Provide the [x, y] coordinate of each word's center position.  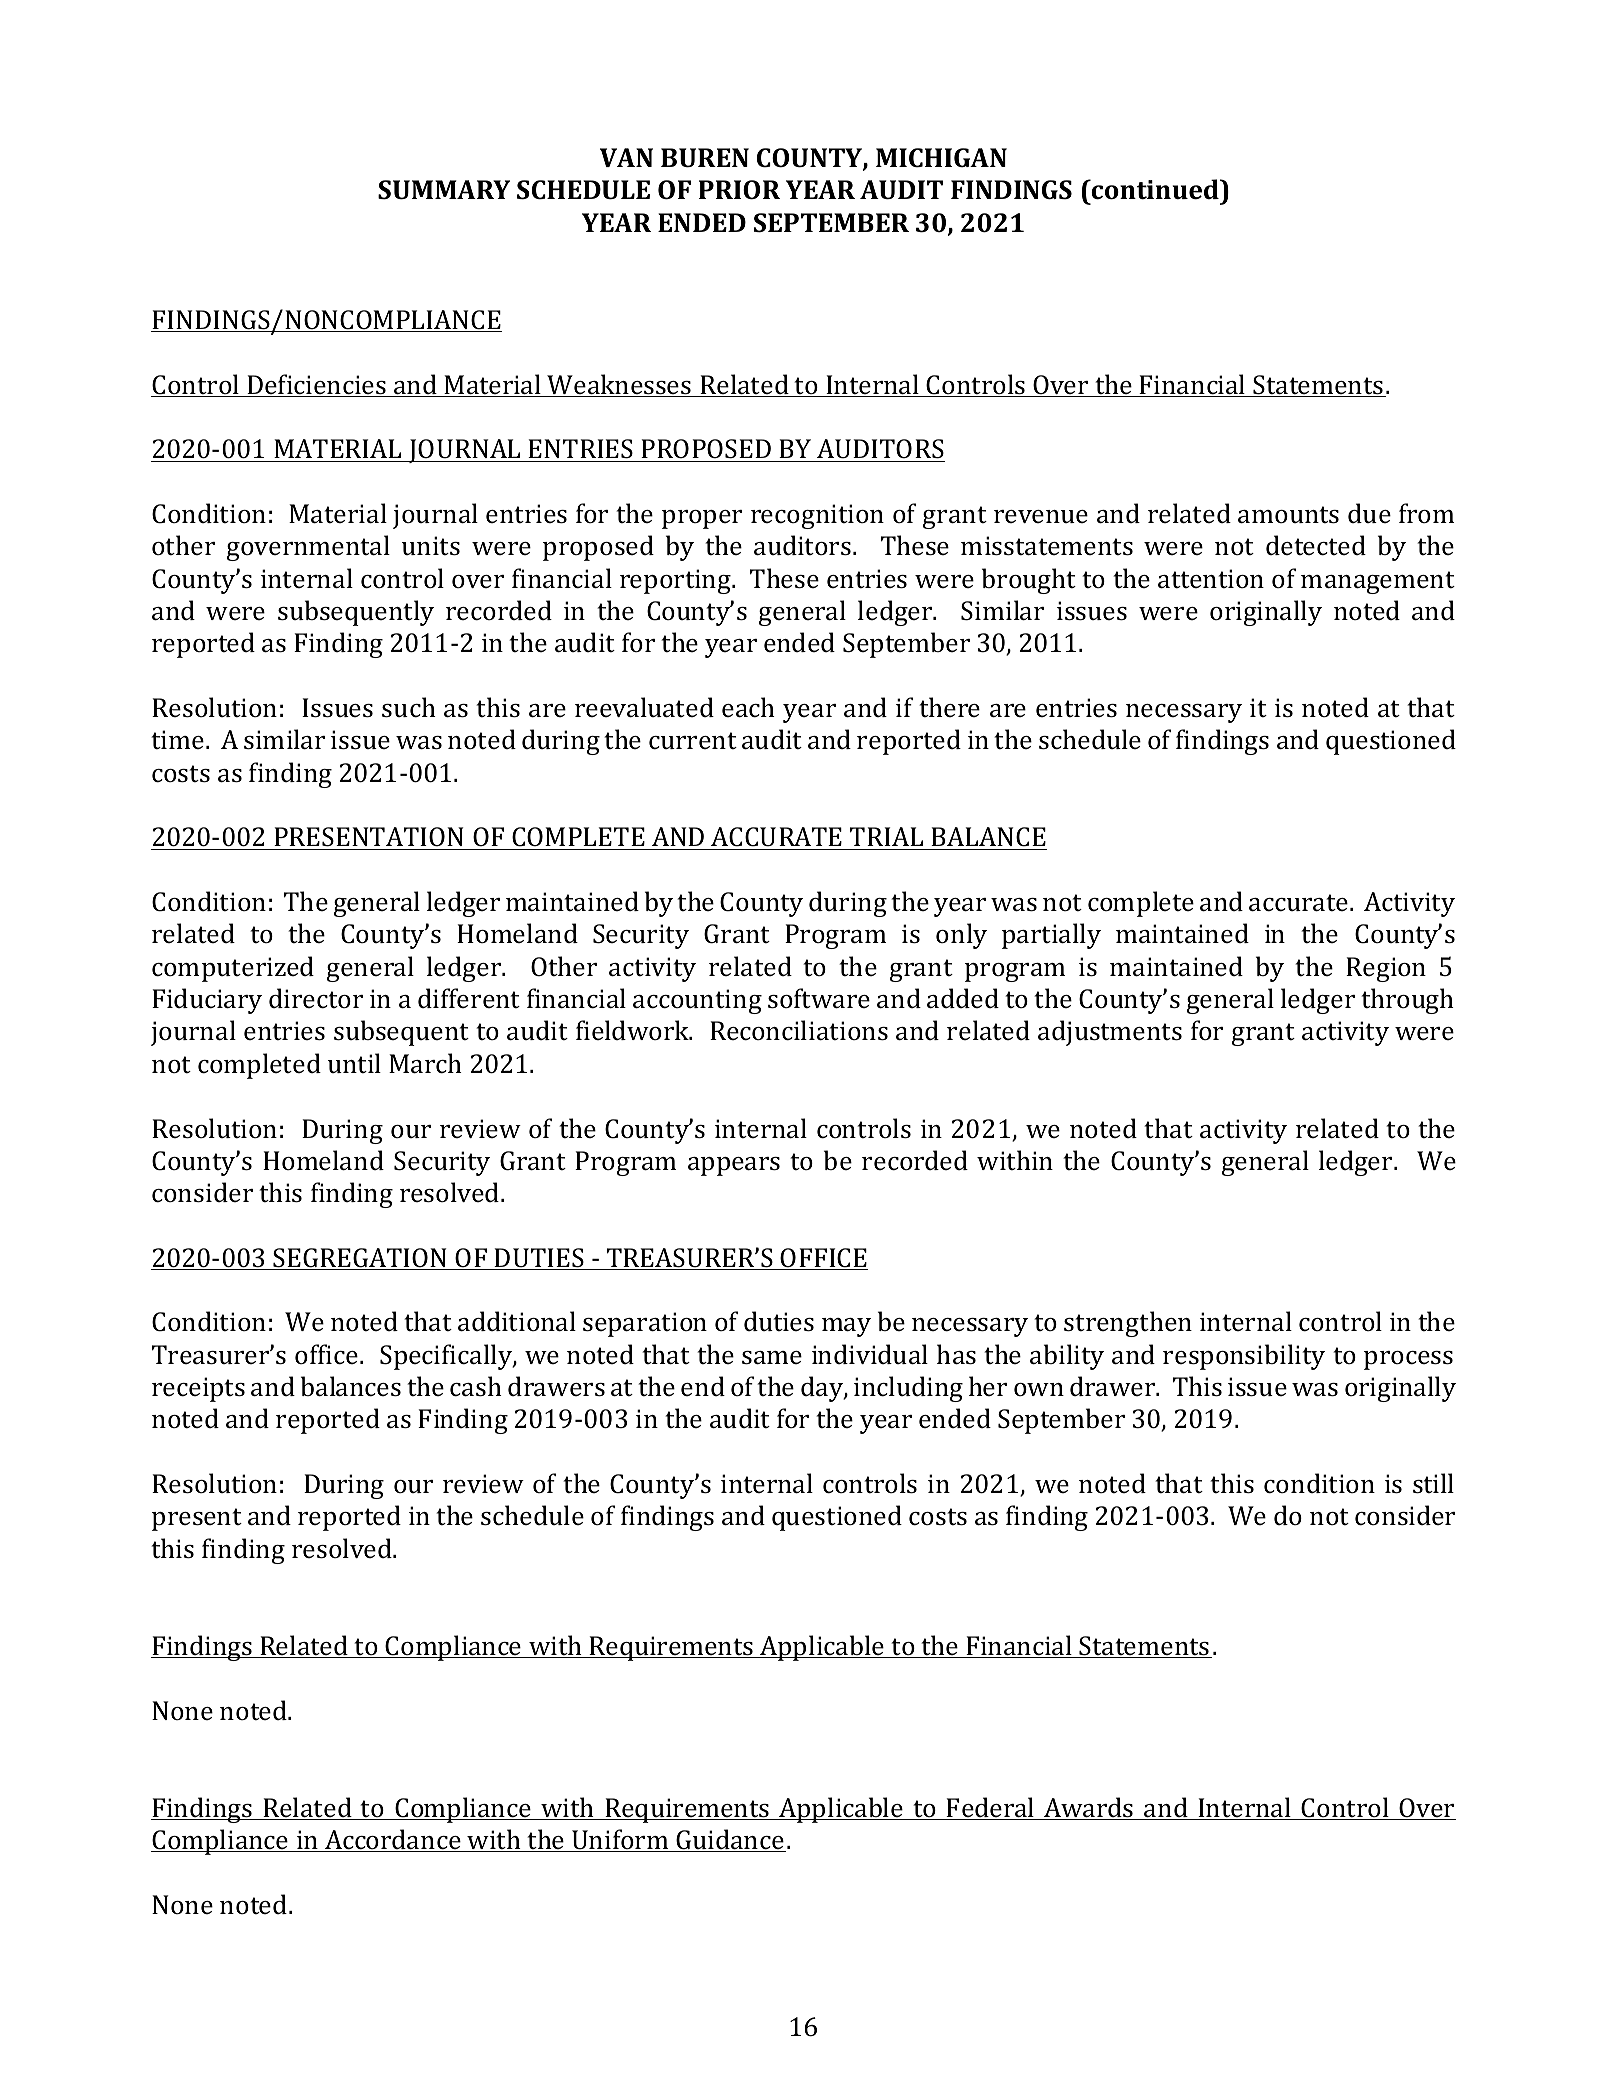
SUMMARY [444, 190]
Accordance [393, 1840]
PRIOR [739, 190]
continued [1155, 189]
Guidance [730, 1840]
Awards [1089, 1808]
